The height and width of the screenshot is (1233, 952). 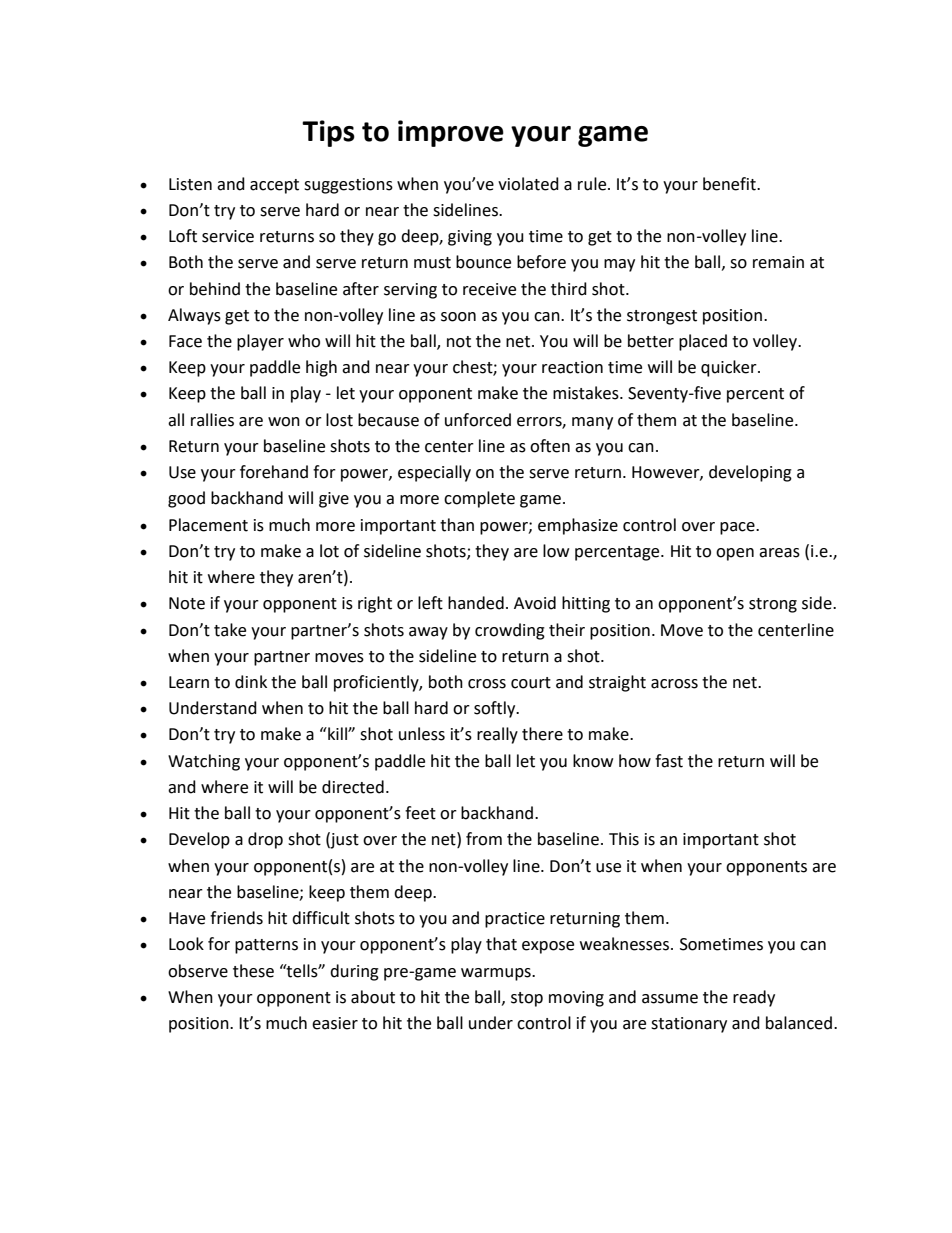 What do you see at coordinates (730, 368) in the screenshot?
I see `quicker` at bounding box center [730, 368].
